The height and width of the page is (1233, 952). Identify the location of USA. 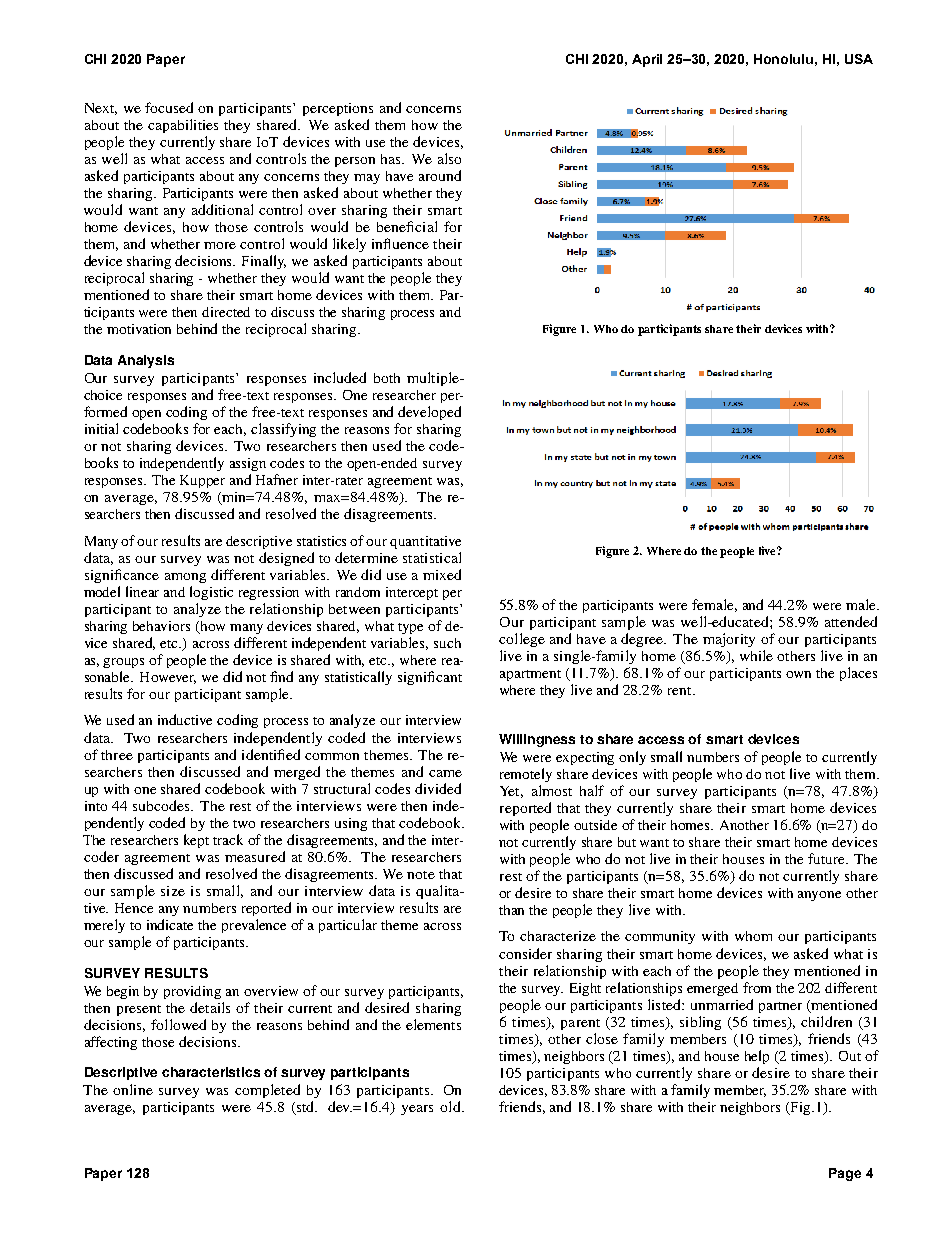
(859, 59).
